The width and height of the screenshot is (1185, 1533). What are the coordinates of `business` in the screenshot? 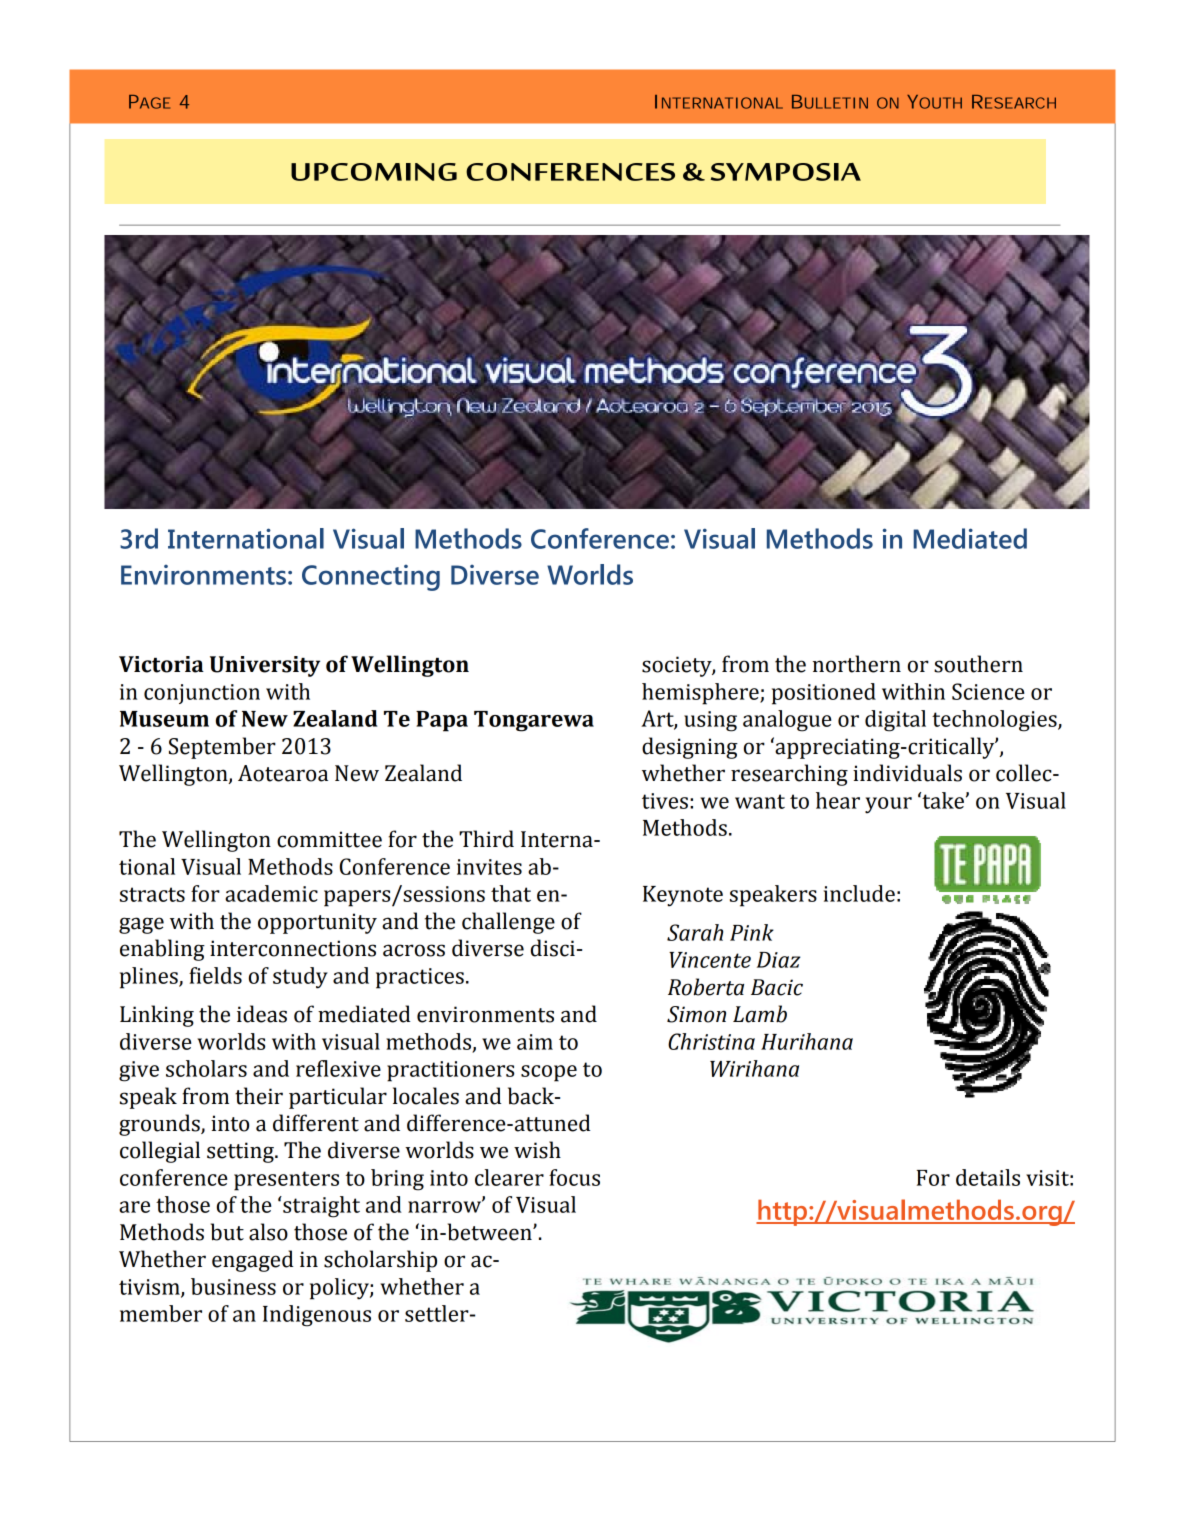 It's located at (233, 1286).
